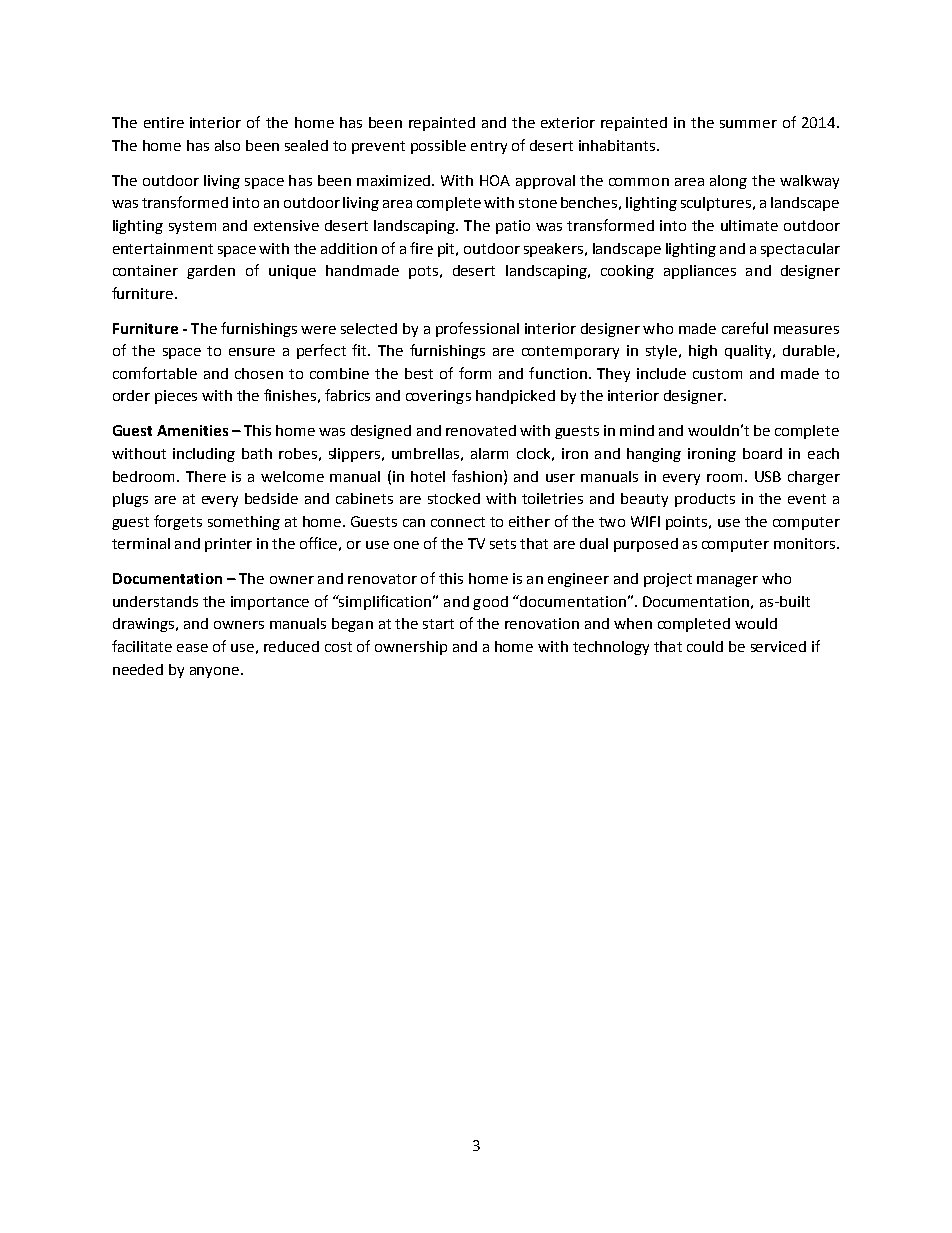 The image size is (952, 1233). I want to click on products, so click(705, 500).
